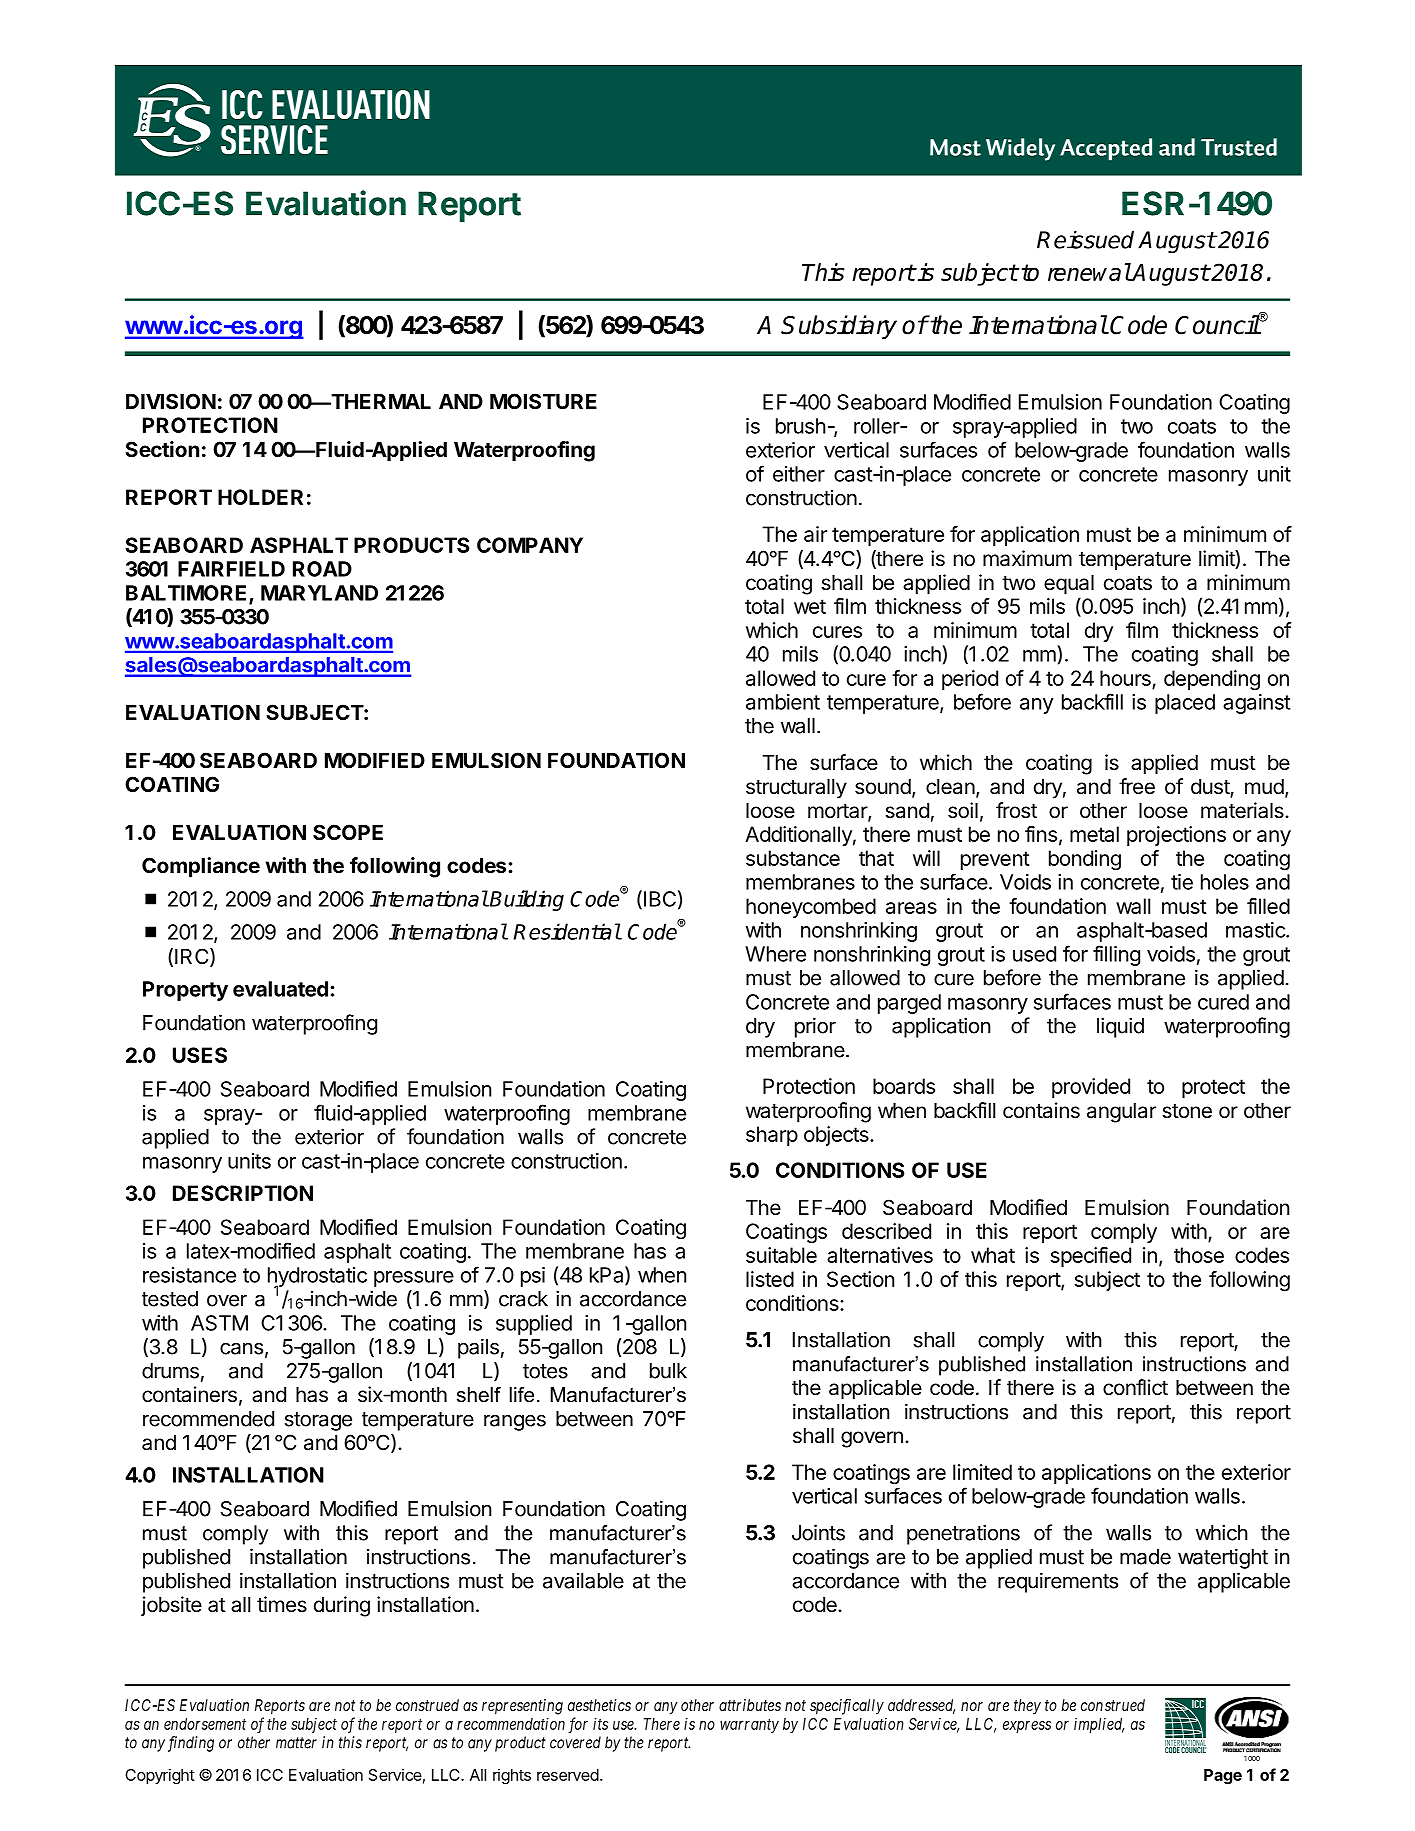 The image size is (1415, 1831). What do you see at coordinates (839, 327) in the screenshot?
I see `Subsidiary` at bounding box center [839, 327].
